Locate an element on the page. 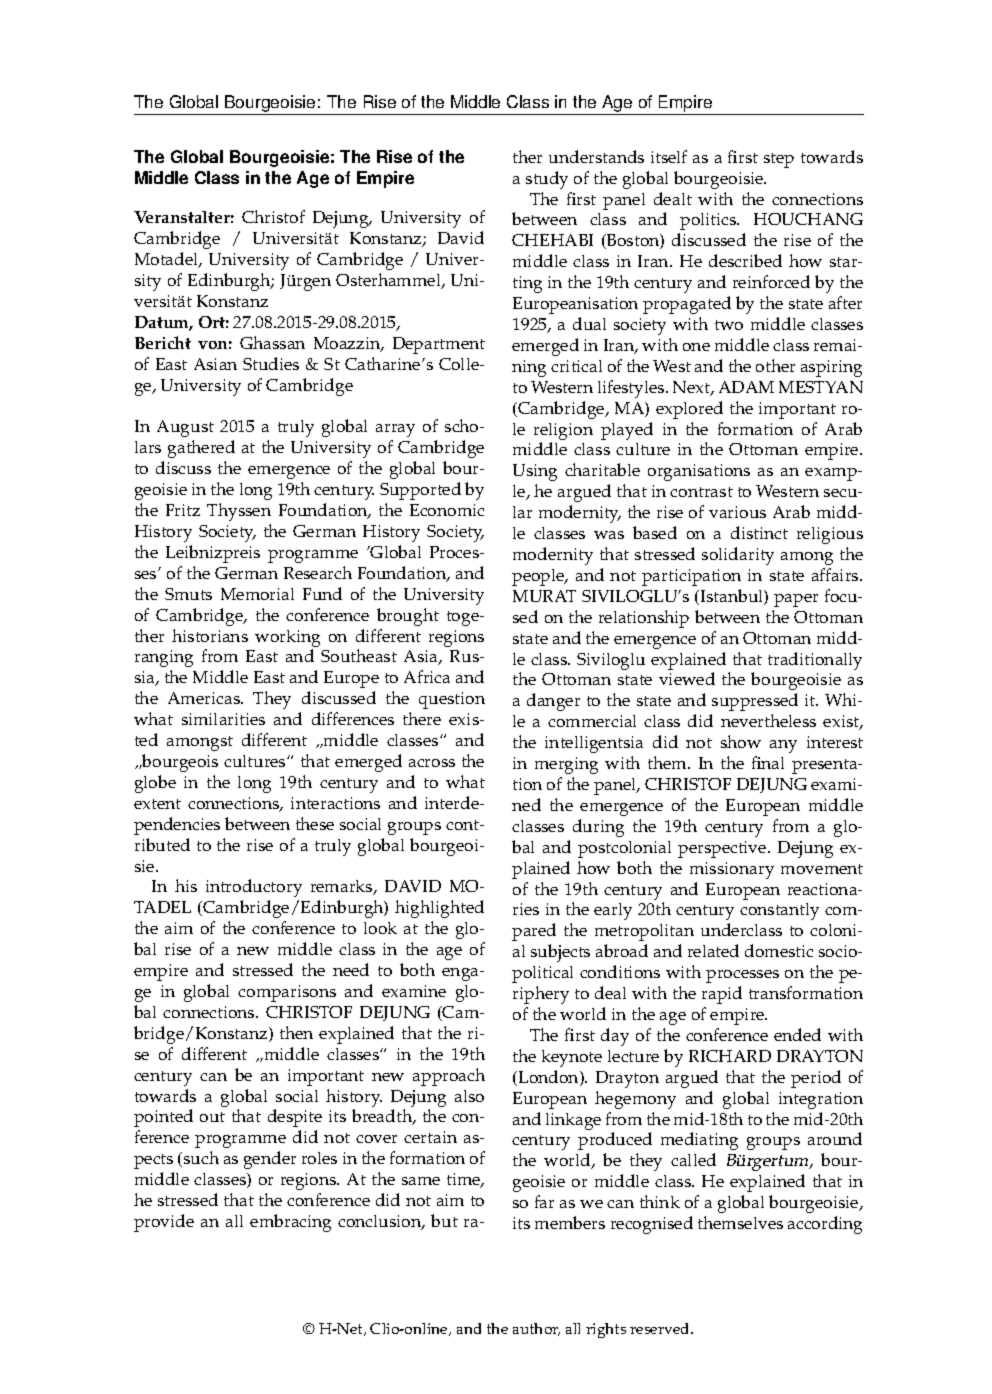  introductory is located at coordinates (254, 888).
